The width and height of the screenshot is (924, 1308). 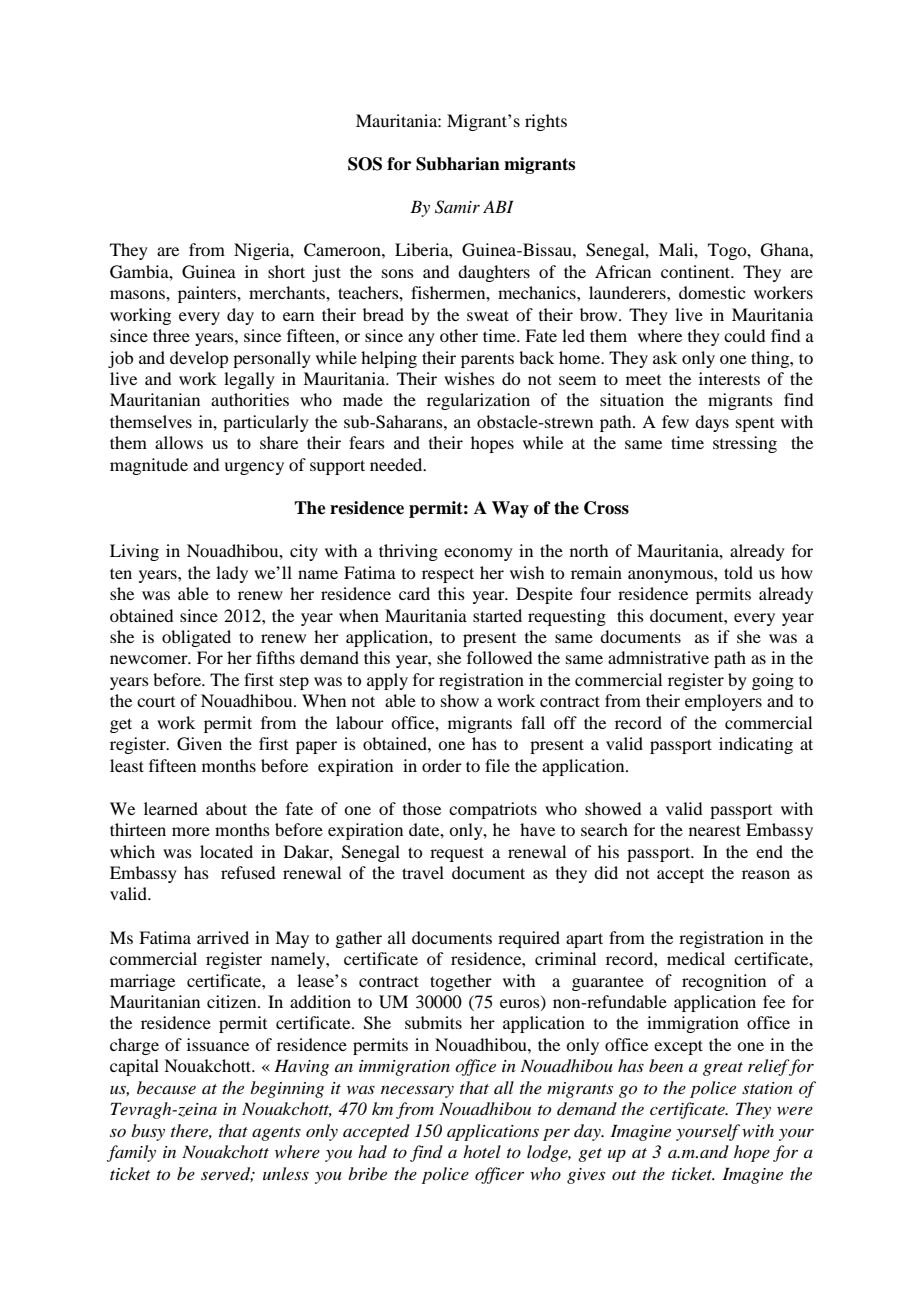 What do you see at coordinates (715, 830) in the screenshot?
I see `nearest` at bounding box center [715, 830].
